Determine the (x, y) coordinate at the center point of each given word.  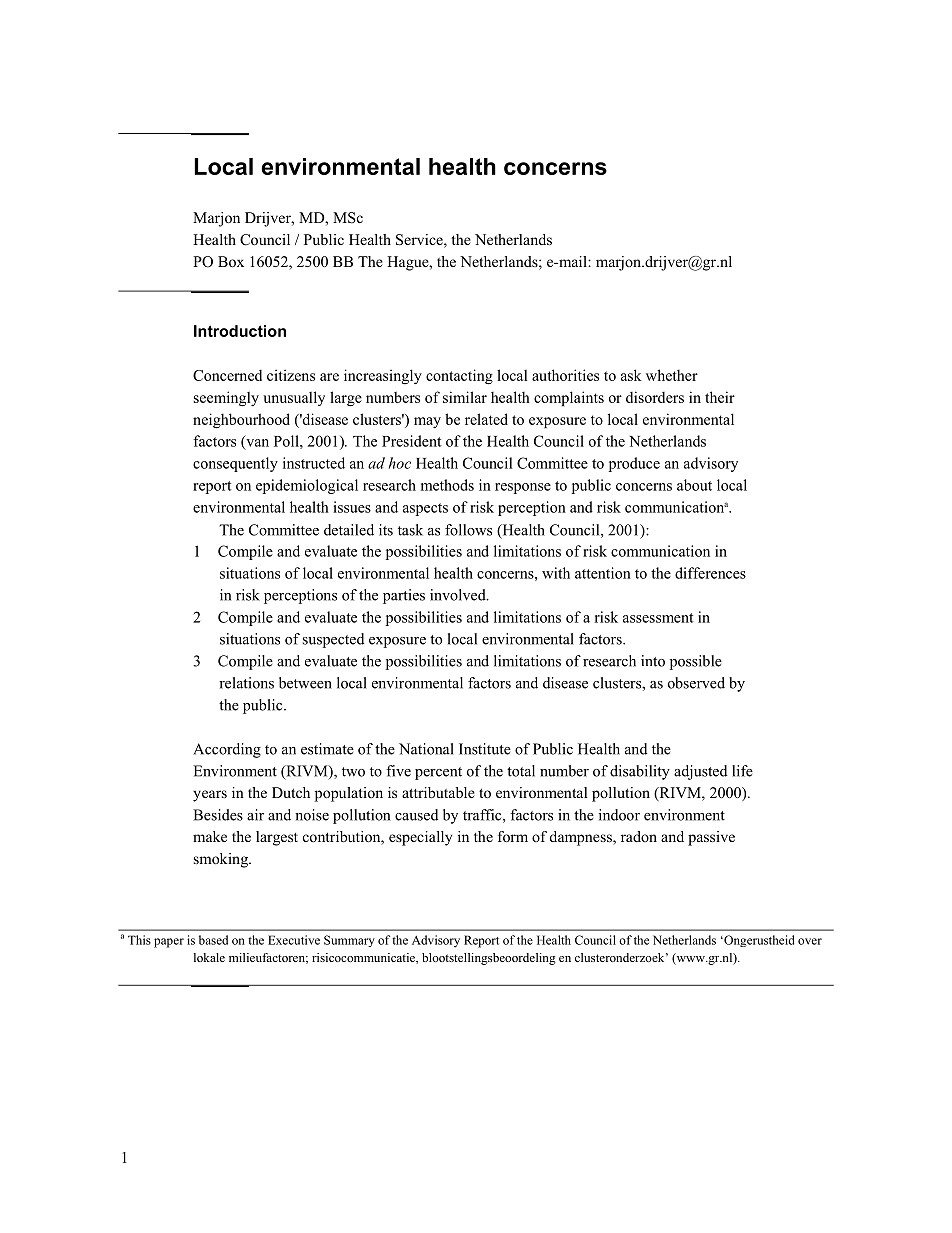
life (742, 771)
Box (231, 261)
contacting (459, 377)
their (720, 397)
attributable (438, 792)
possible (696, 662)
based (213, 940)
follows (468, 530)
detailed (349, 530)
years (210, 796)
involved (459, 595)
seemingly (226, 398)
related (486, 419)
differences (710, 573)
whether (672, 375)
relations (246, 683)
